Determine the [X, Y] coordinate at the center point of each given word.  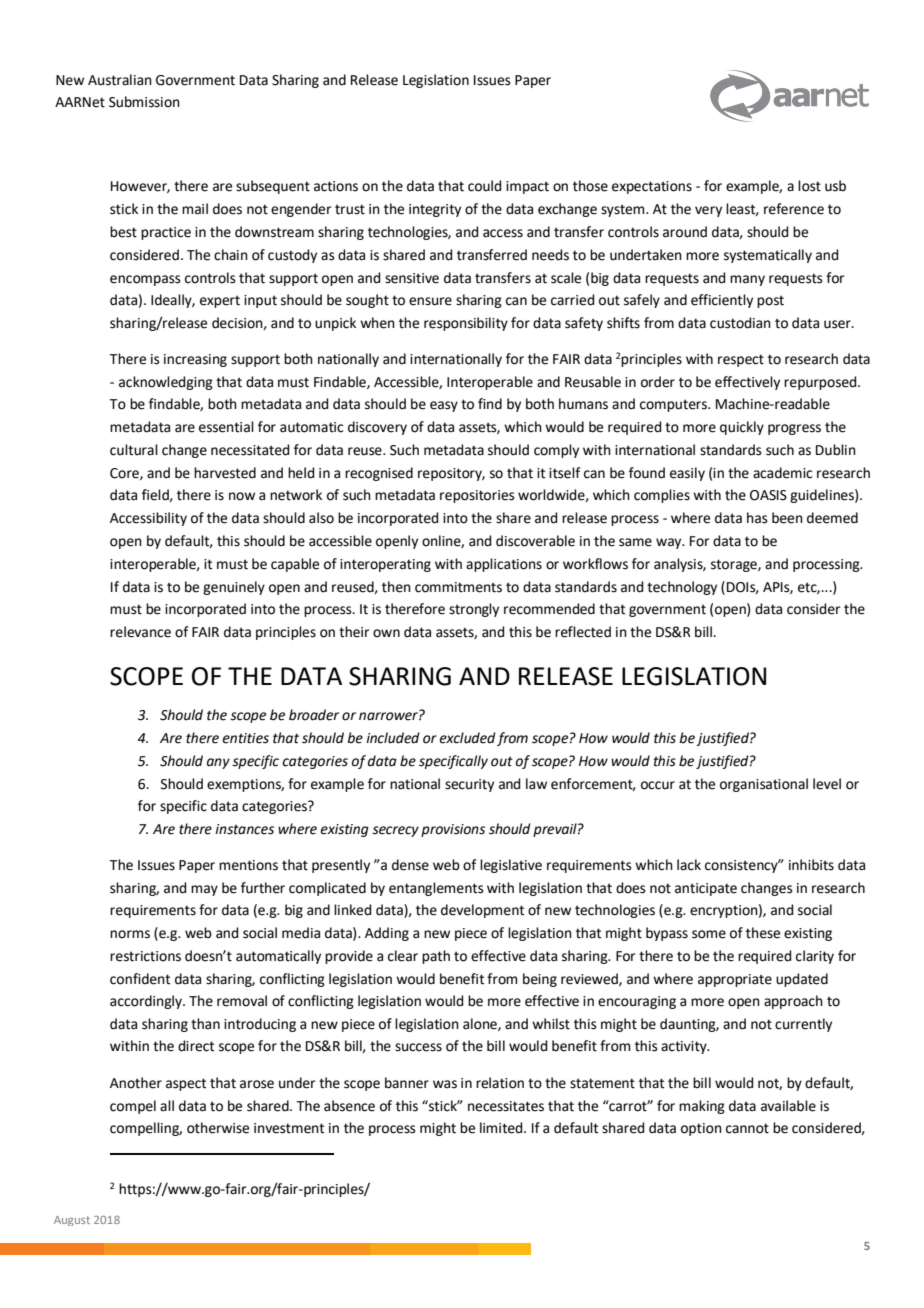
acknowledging [166, 383]
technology [682, 588]
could [484, 186]
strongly [474, 610]
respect [741, 360]
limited [502, 1128]
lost [809, 186]
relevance [140, 632]
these [763, 933]
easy [444, 406]
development [482, 911]
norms [130, 934]
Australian [120, 80]
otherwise [218, 1128]
